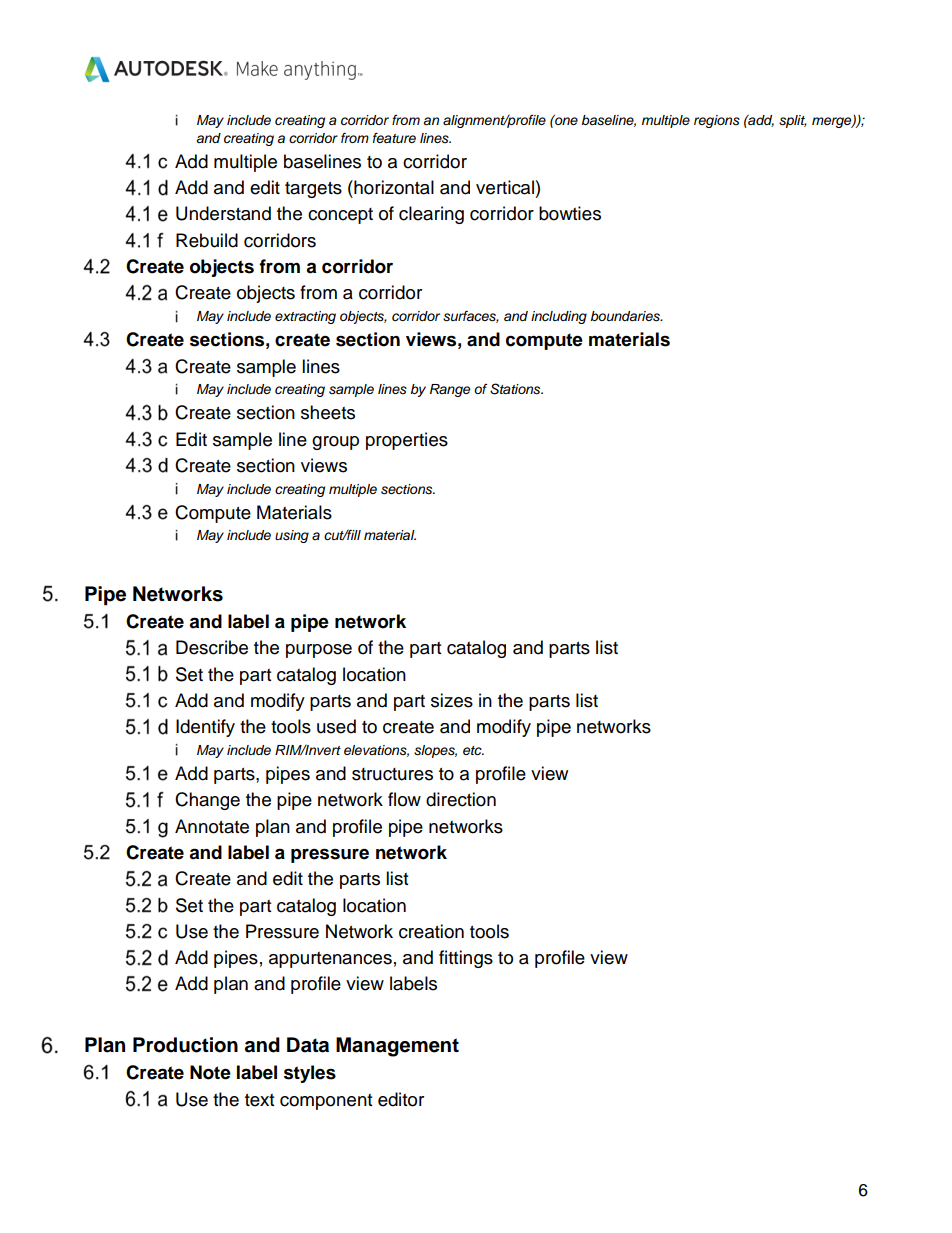 The image size is (952, 1233). Describe the element at coordinates (466, 959) in the document. I see `fittings` at that location.
